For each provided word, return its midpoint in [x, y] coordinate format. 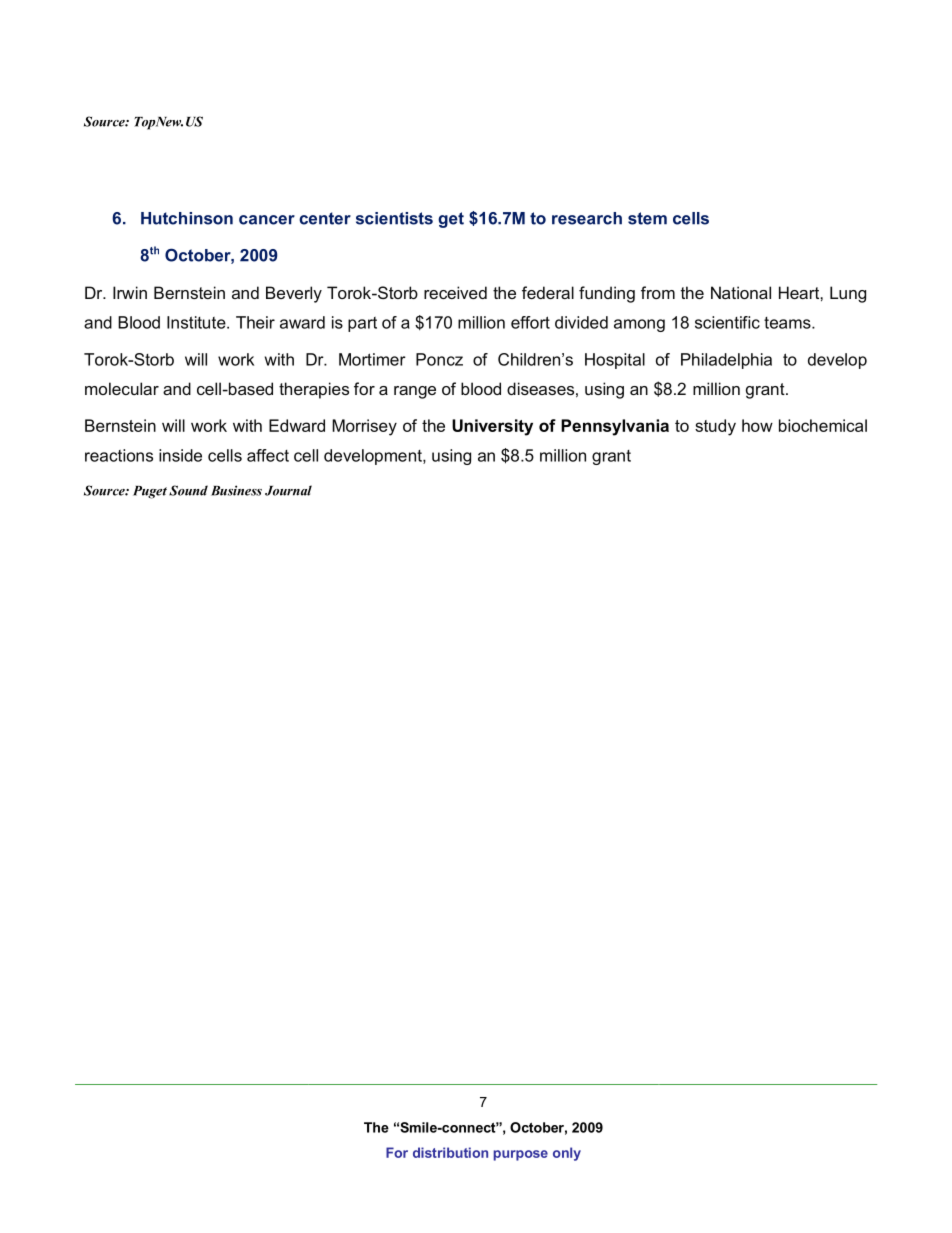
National [741, 292]
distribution [450, 1152]
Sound [188, 490]
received [455, 292]
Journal [288, 490]
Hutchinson [187, 218]
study [715, 427]
